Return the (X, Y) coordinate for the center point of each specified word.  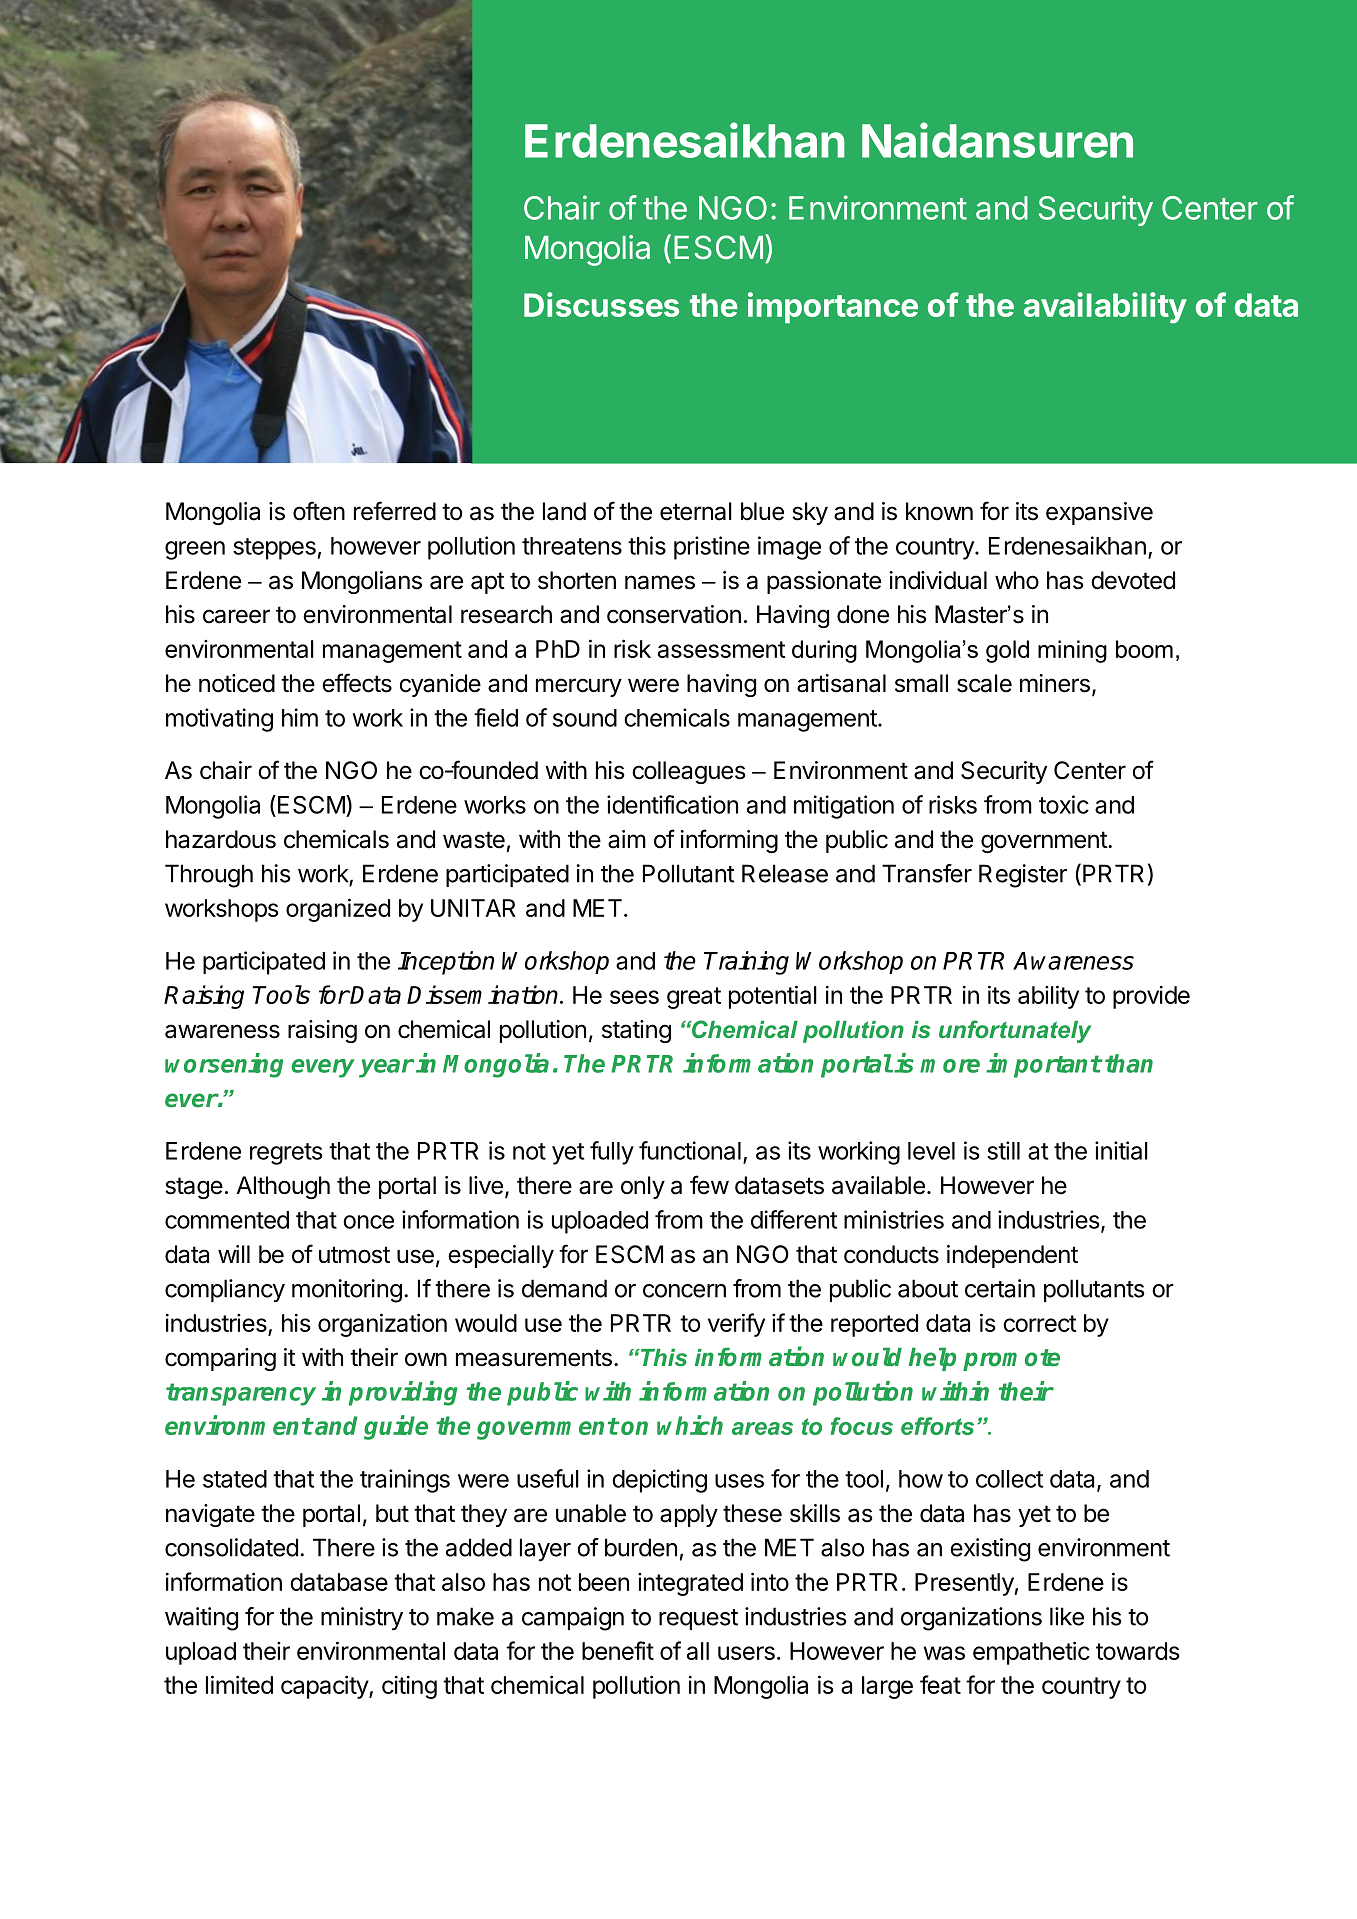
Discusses (601, 304)
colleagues (689, 772)
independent (1012, 1256)
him (300, 717)
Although (283, 1187)
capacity (325, 1687)
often (319, 511)
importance (833, 307)
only (643, 1187)
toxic (1064, 804)
